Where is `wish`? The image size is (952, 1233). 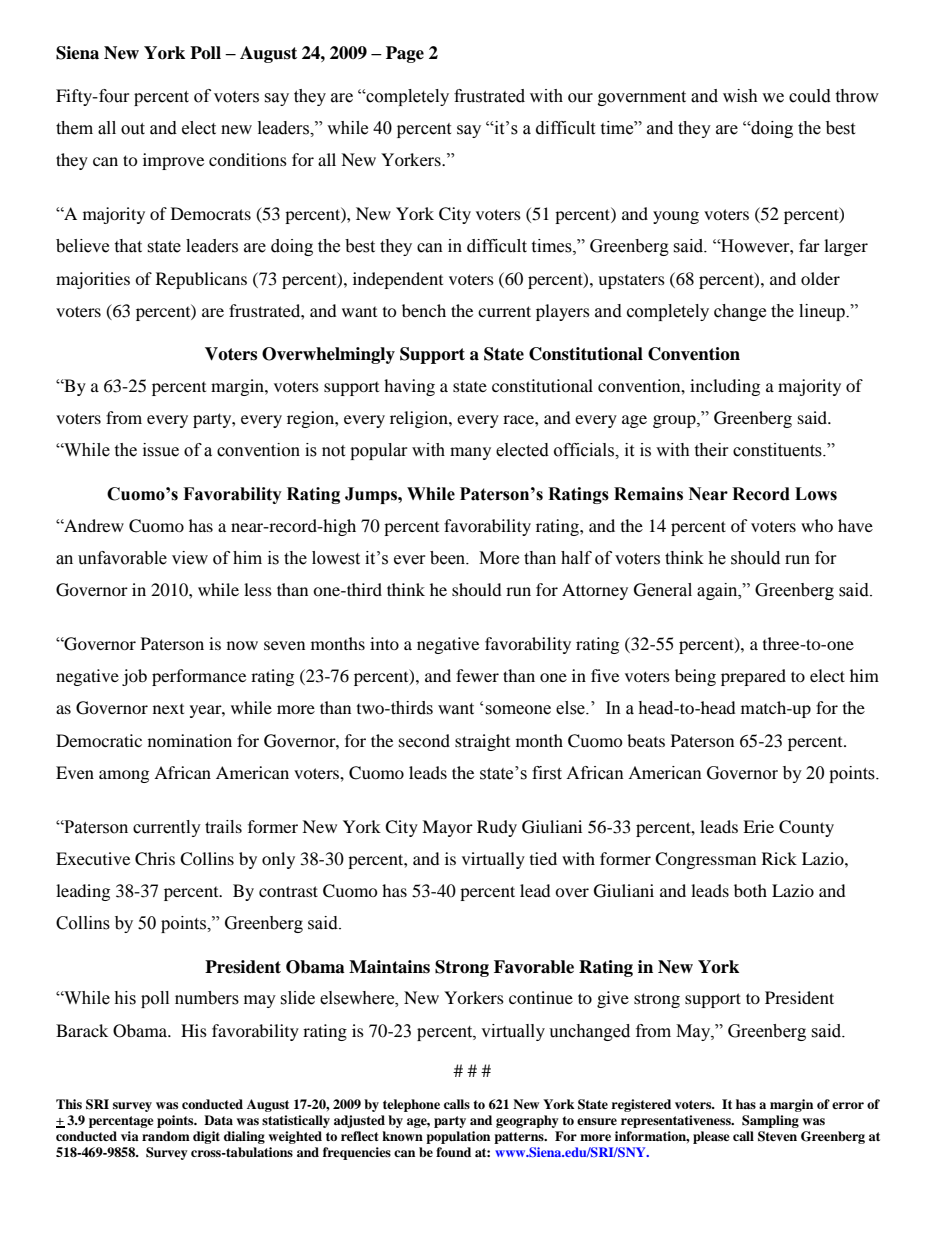 wish is located at coordinates (740, 96).
